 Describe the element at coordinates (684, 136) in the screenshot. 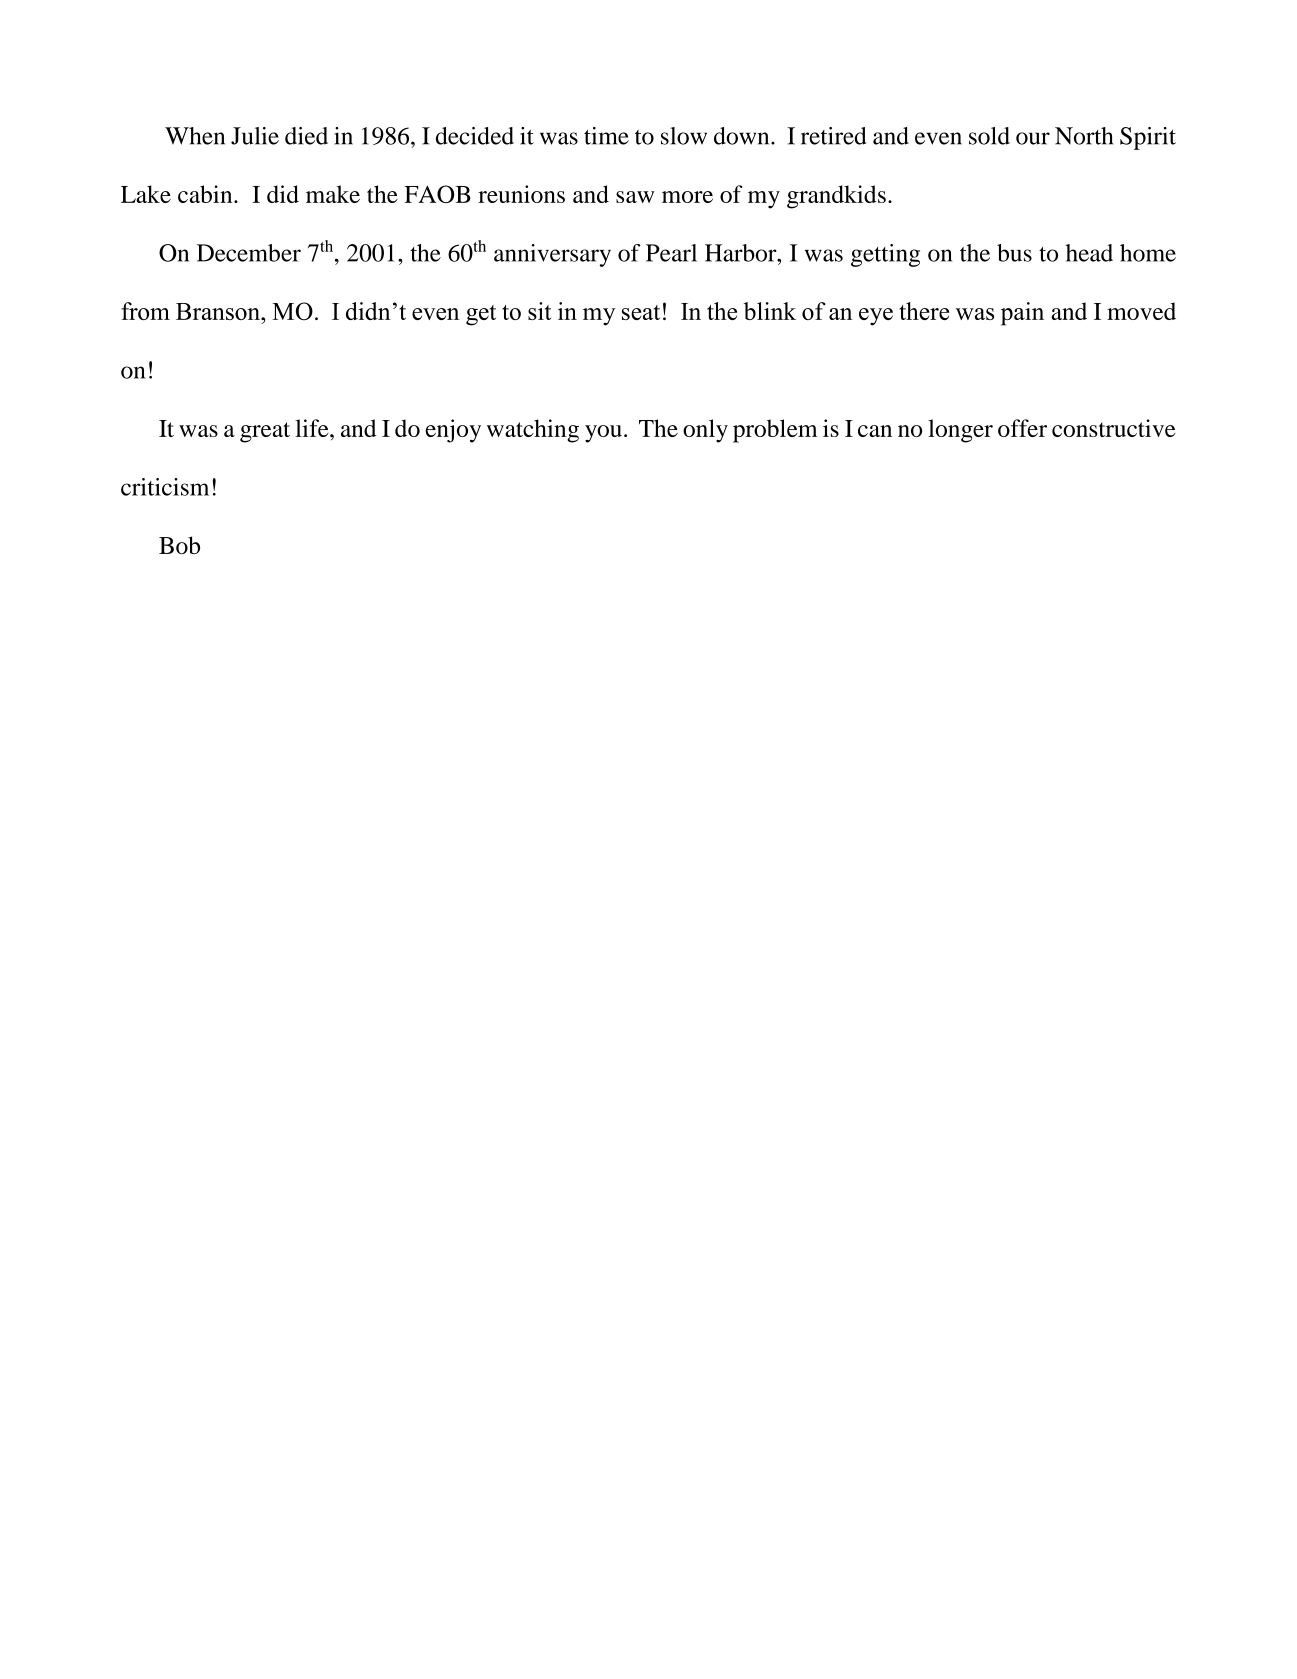

I see `slow` at that location.
